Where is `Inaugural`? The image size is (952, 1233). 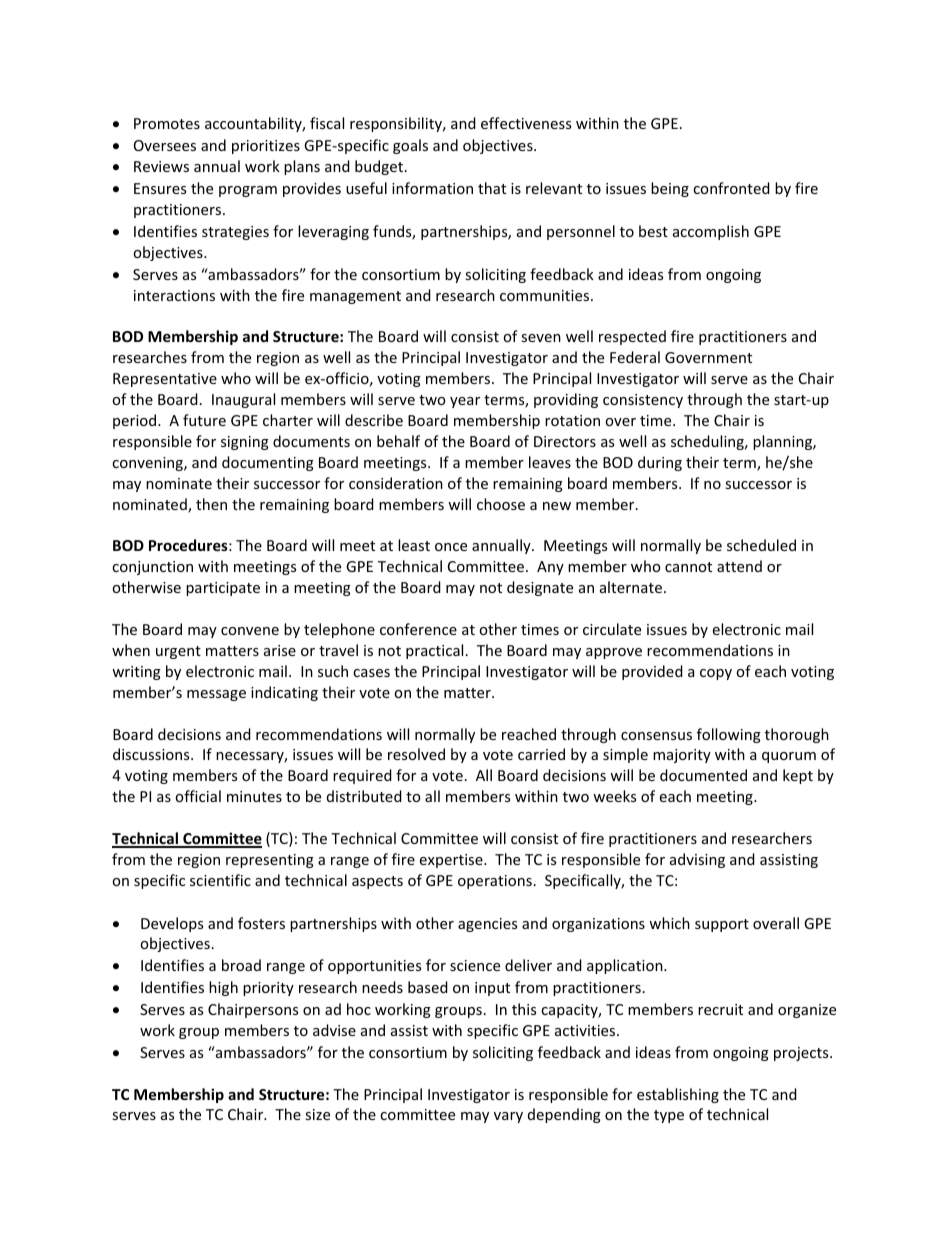
Inaugural is located at coordinates (243, 400).
